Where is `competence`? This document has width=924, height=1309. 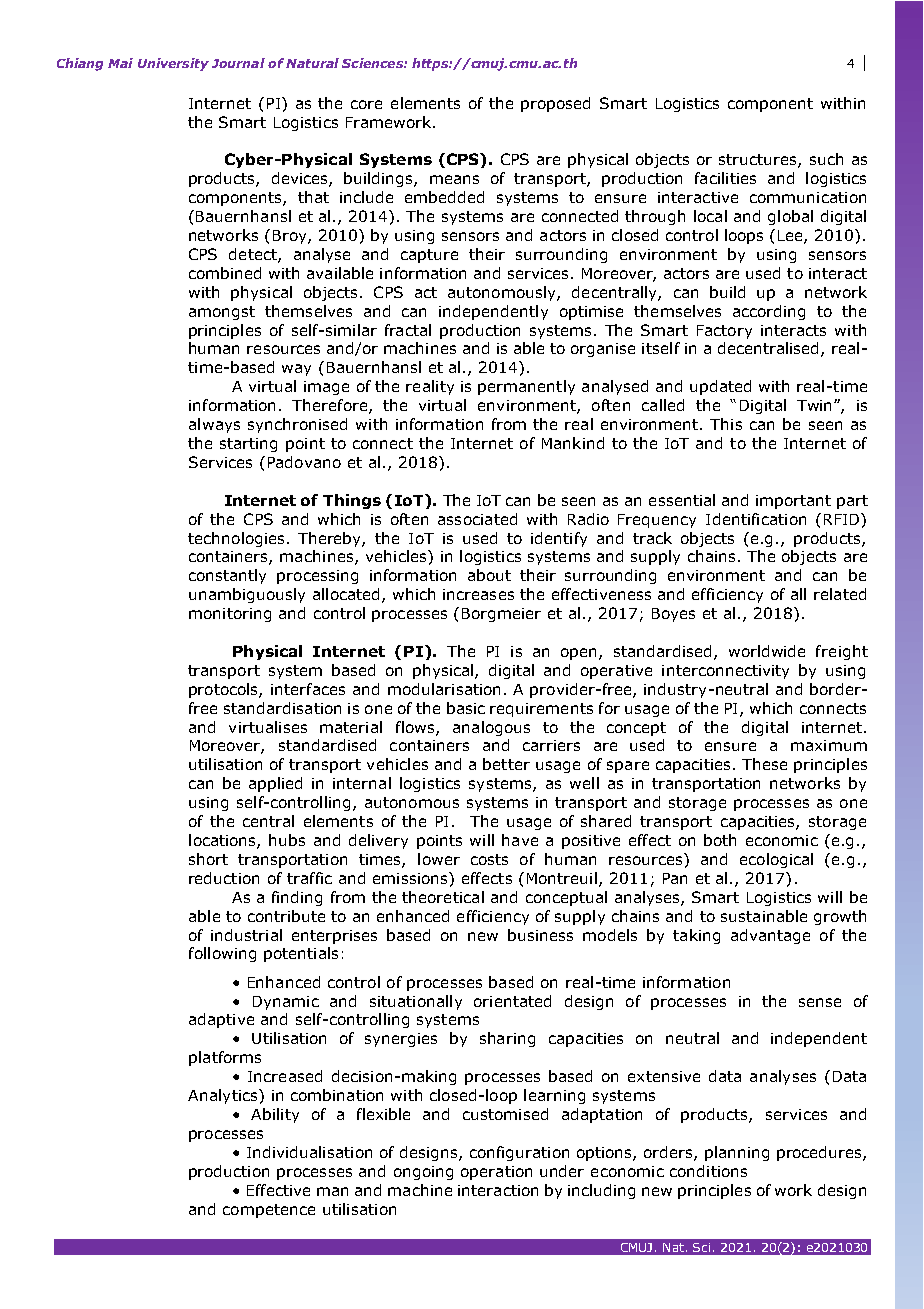
competence is located at coordinates (269, 1211).
